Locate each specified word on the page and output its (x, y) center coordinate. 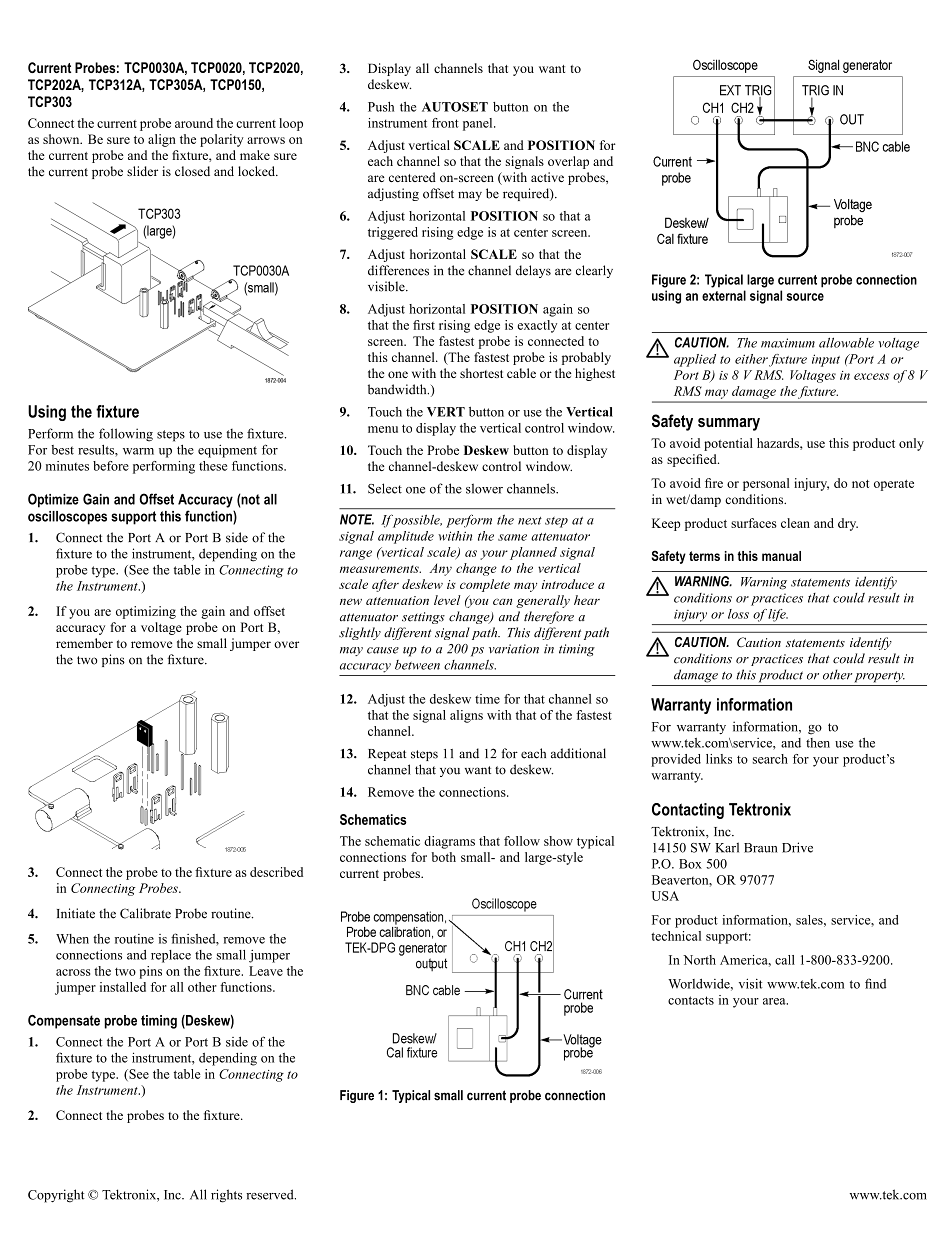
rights (226, 1196)
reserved (271, 1194)
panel (479, 124)
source (805, 297)
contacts (691, 1000)
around (194, 123)
